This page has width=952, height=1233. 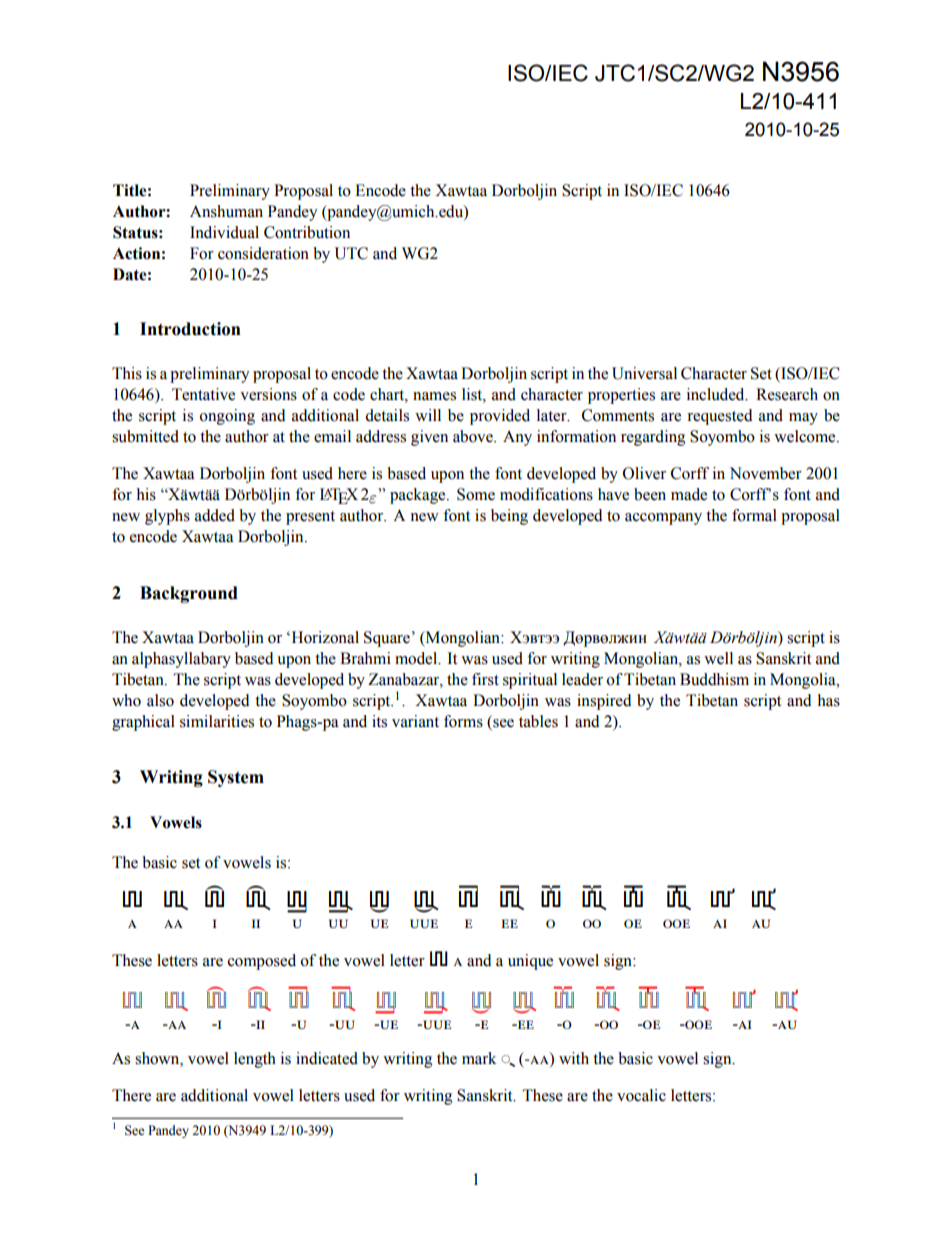 I want to click on with, so click(x=574, y=1058).
